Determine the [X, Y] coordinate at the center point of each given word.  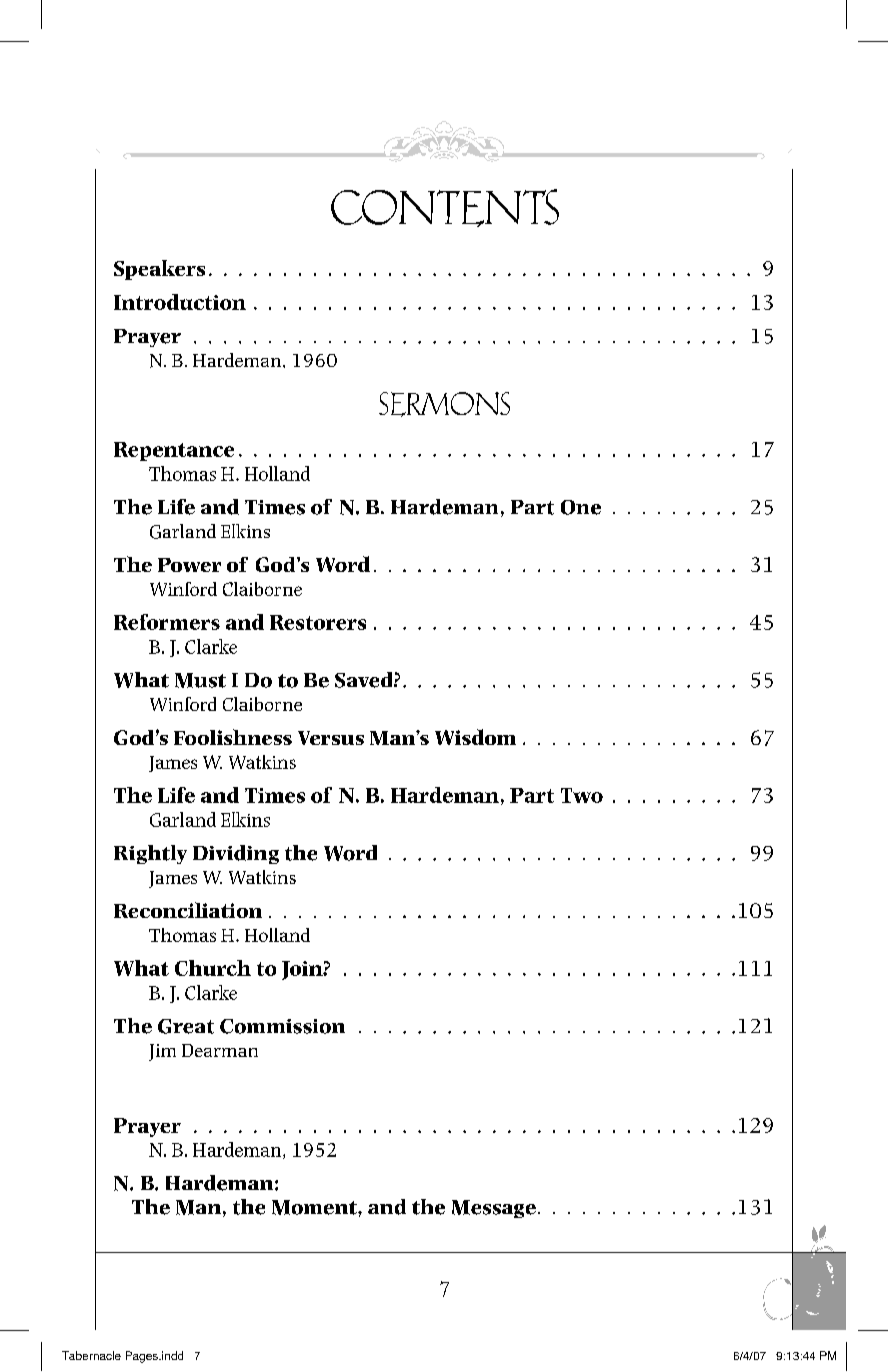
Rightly [150, 854]
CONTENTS [445, 208]
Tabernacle [91, 1355]
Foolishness [233, 737]
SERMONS [444, 404]
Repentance [174, 451]
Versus [331, 738]
